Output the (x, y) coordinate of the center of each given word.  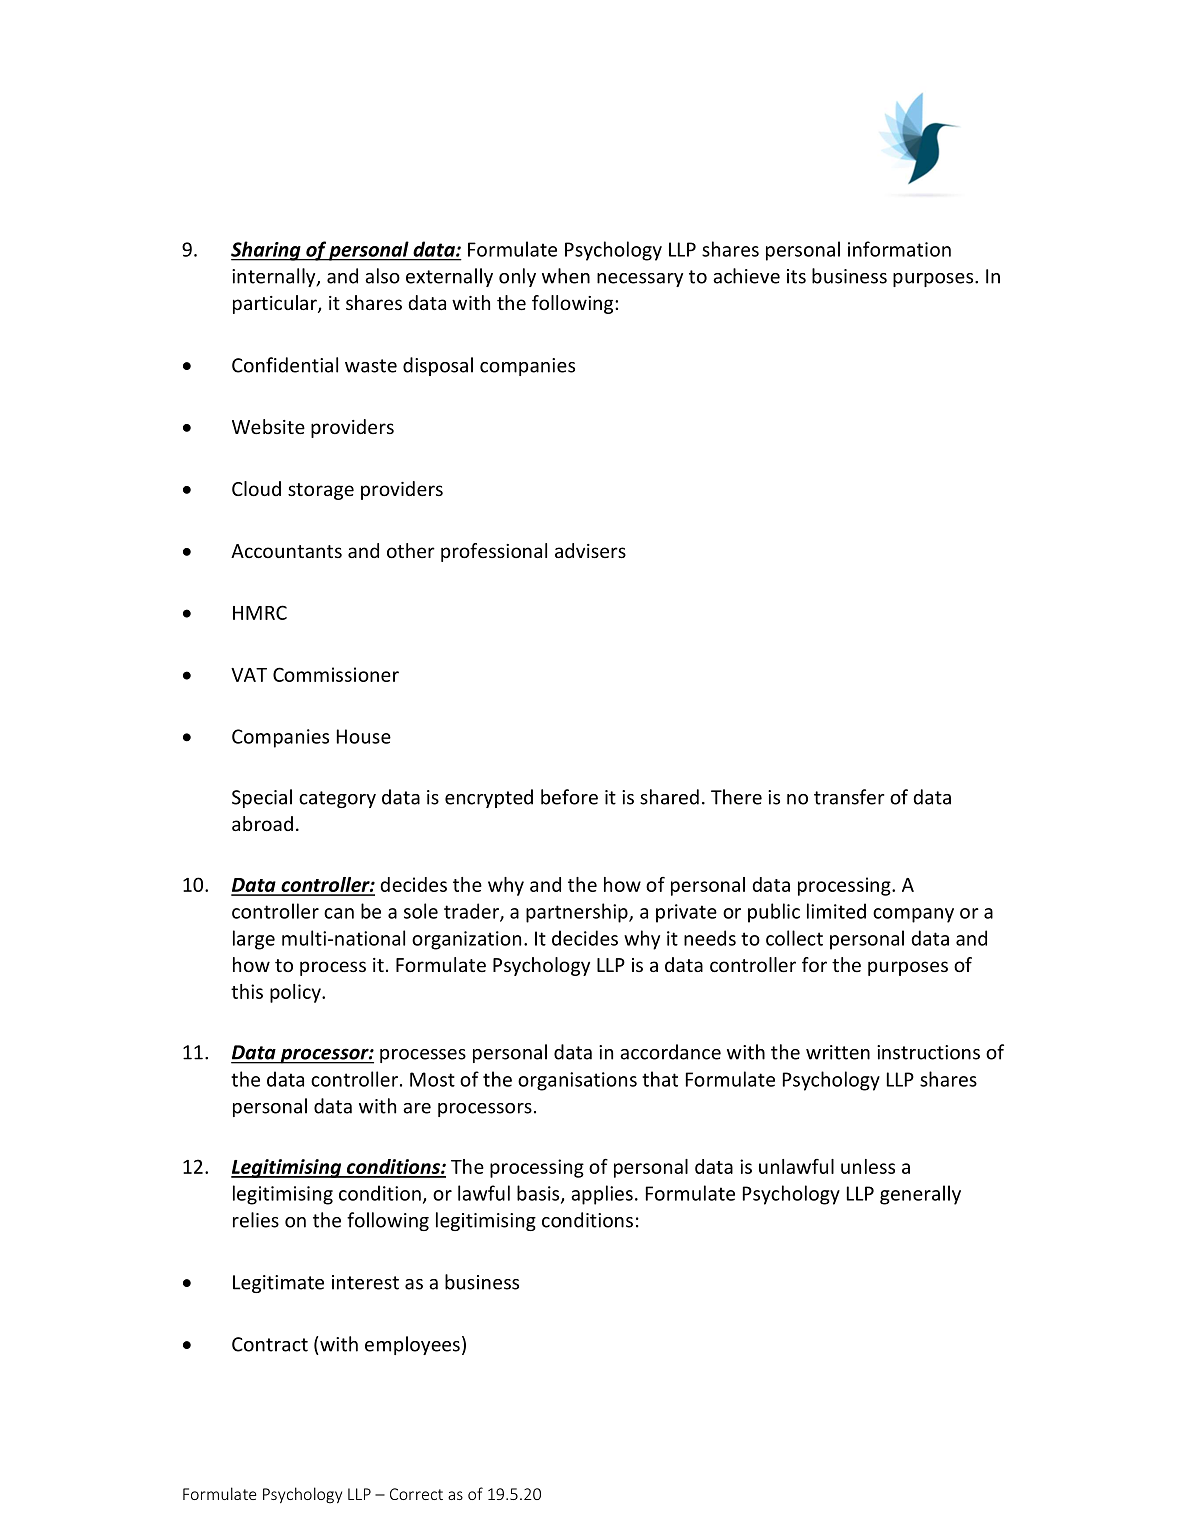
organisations (577, 1081)
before (569, 797)
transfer (849, 797)
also (382, 276)
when (566, 276)
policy (296, 993)
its (796, 276)
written (838, 1052)
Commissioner (336, 674)
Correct (416, 1494)
